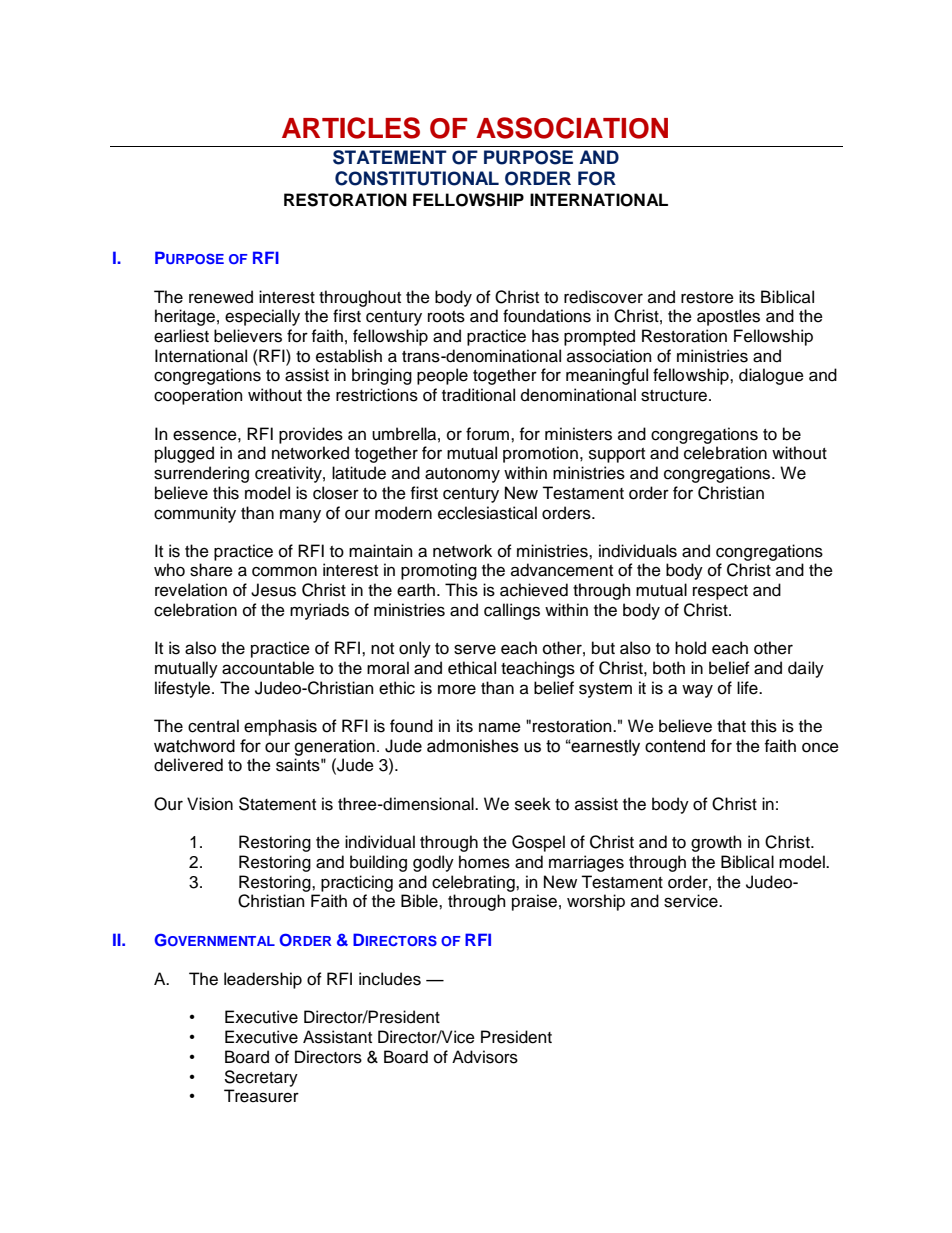 The image size is (952, 1233). I want to click on CONSTITUTIONAL, so click(417, 178).
